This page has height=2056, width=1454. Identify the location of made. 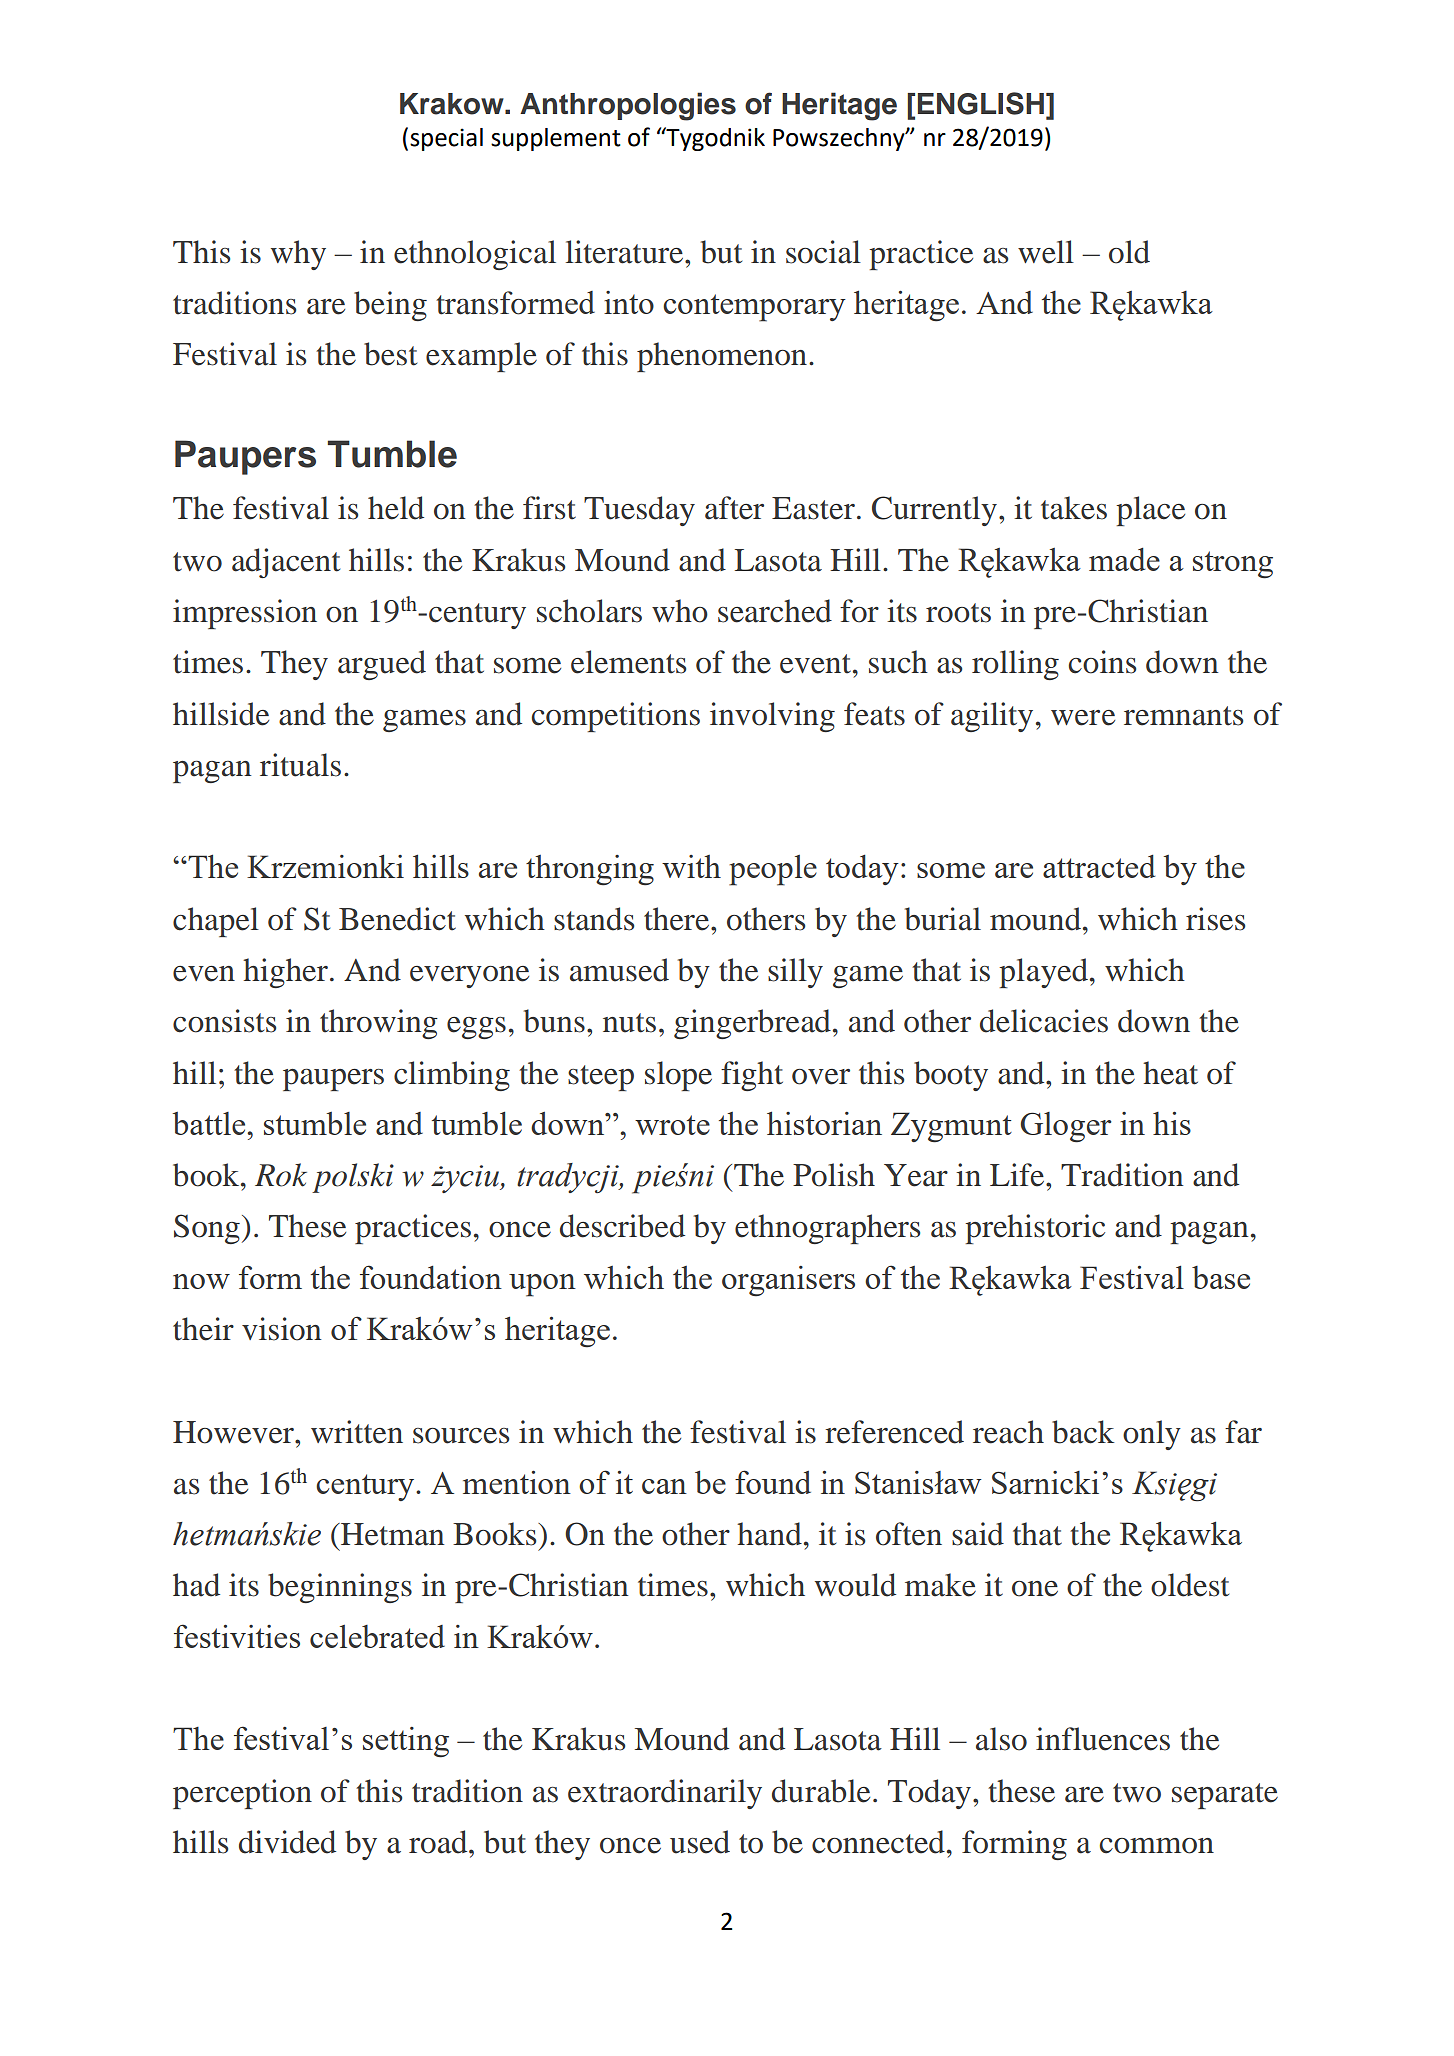
(1124, 559).
